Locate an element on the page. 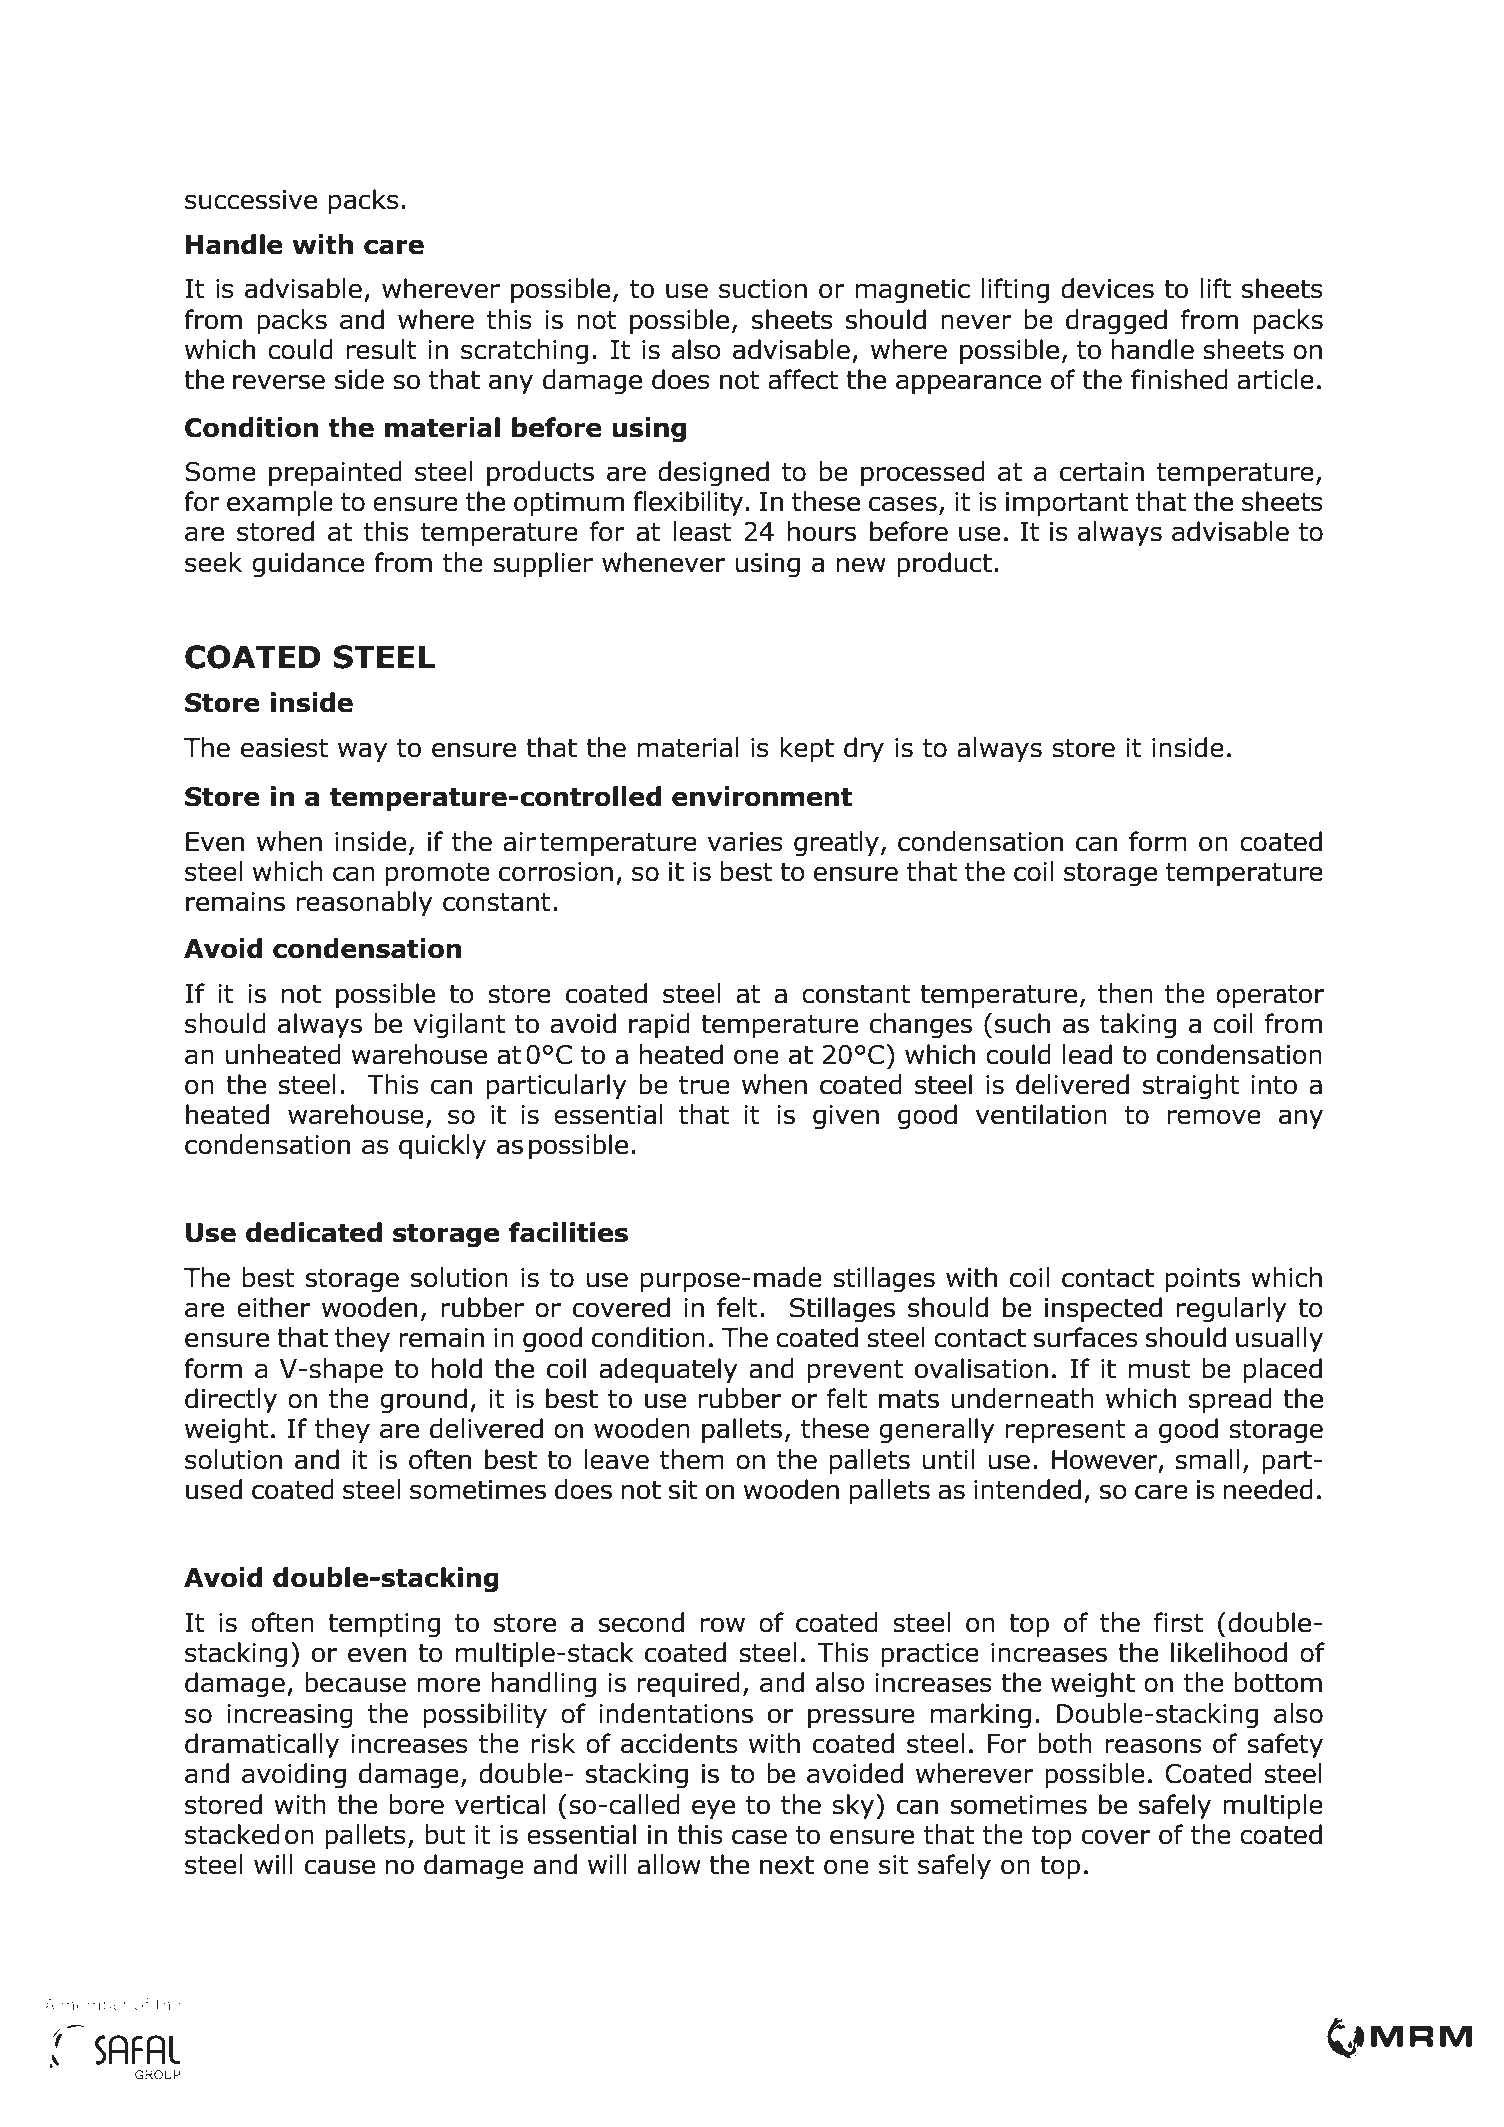 This page has height=2127, width=1504. successive is located at coordinates (251, 200).
